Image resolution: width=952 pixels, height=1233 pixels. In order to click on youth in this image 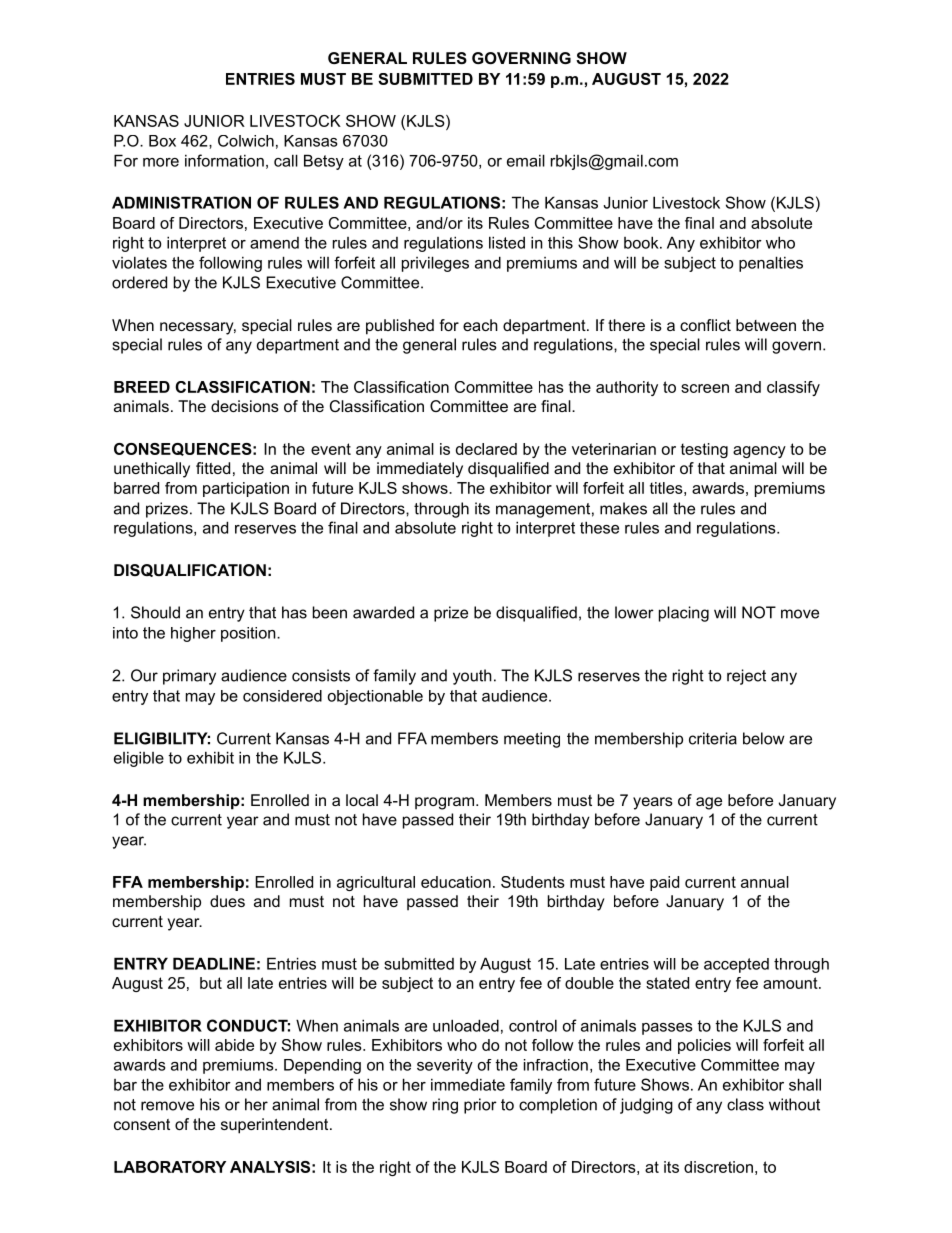, I will do `click(472, 677)`.
